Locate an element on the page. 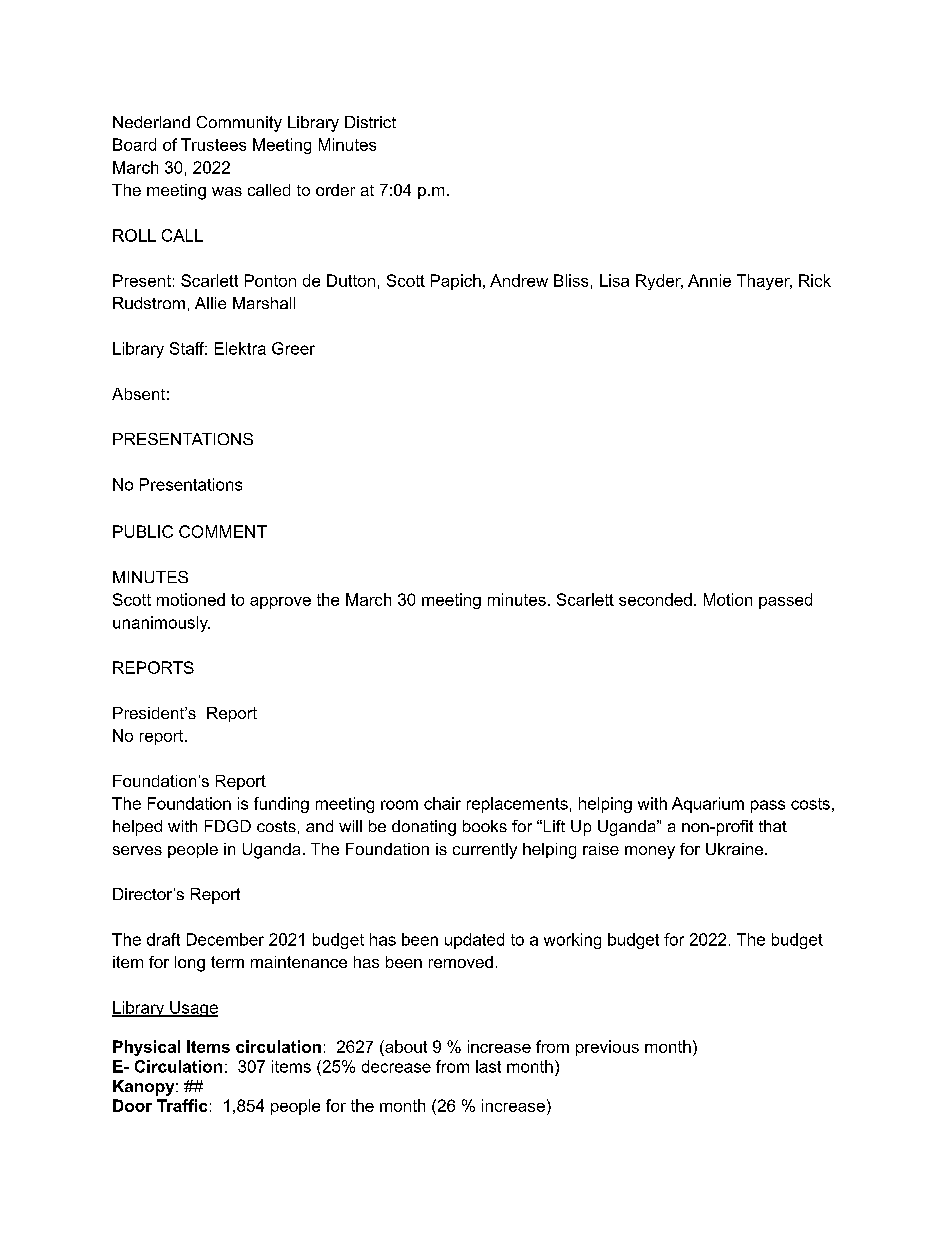 Image resolution: width=952 pixels, height=1233 pixels. Aquarium is located at coordinates (708, 805).
